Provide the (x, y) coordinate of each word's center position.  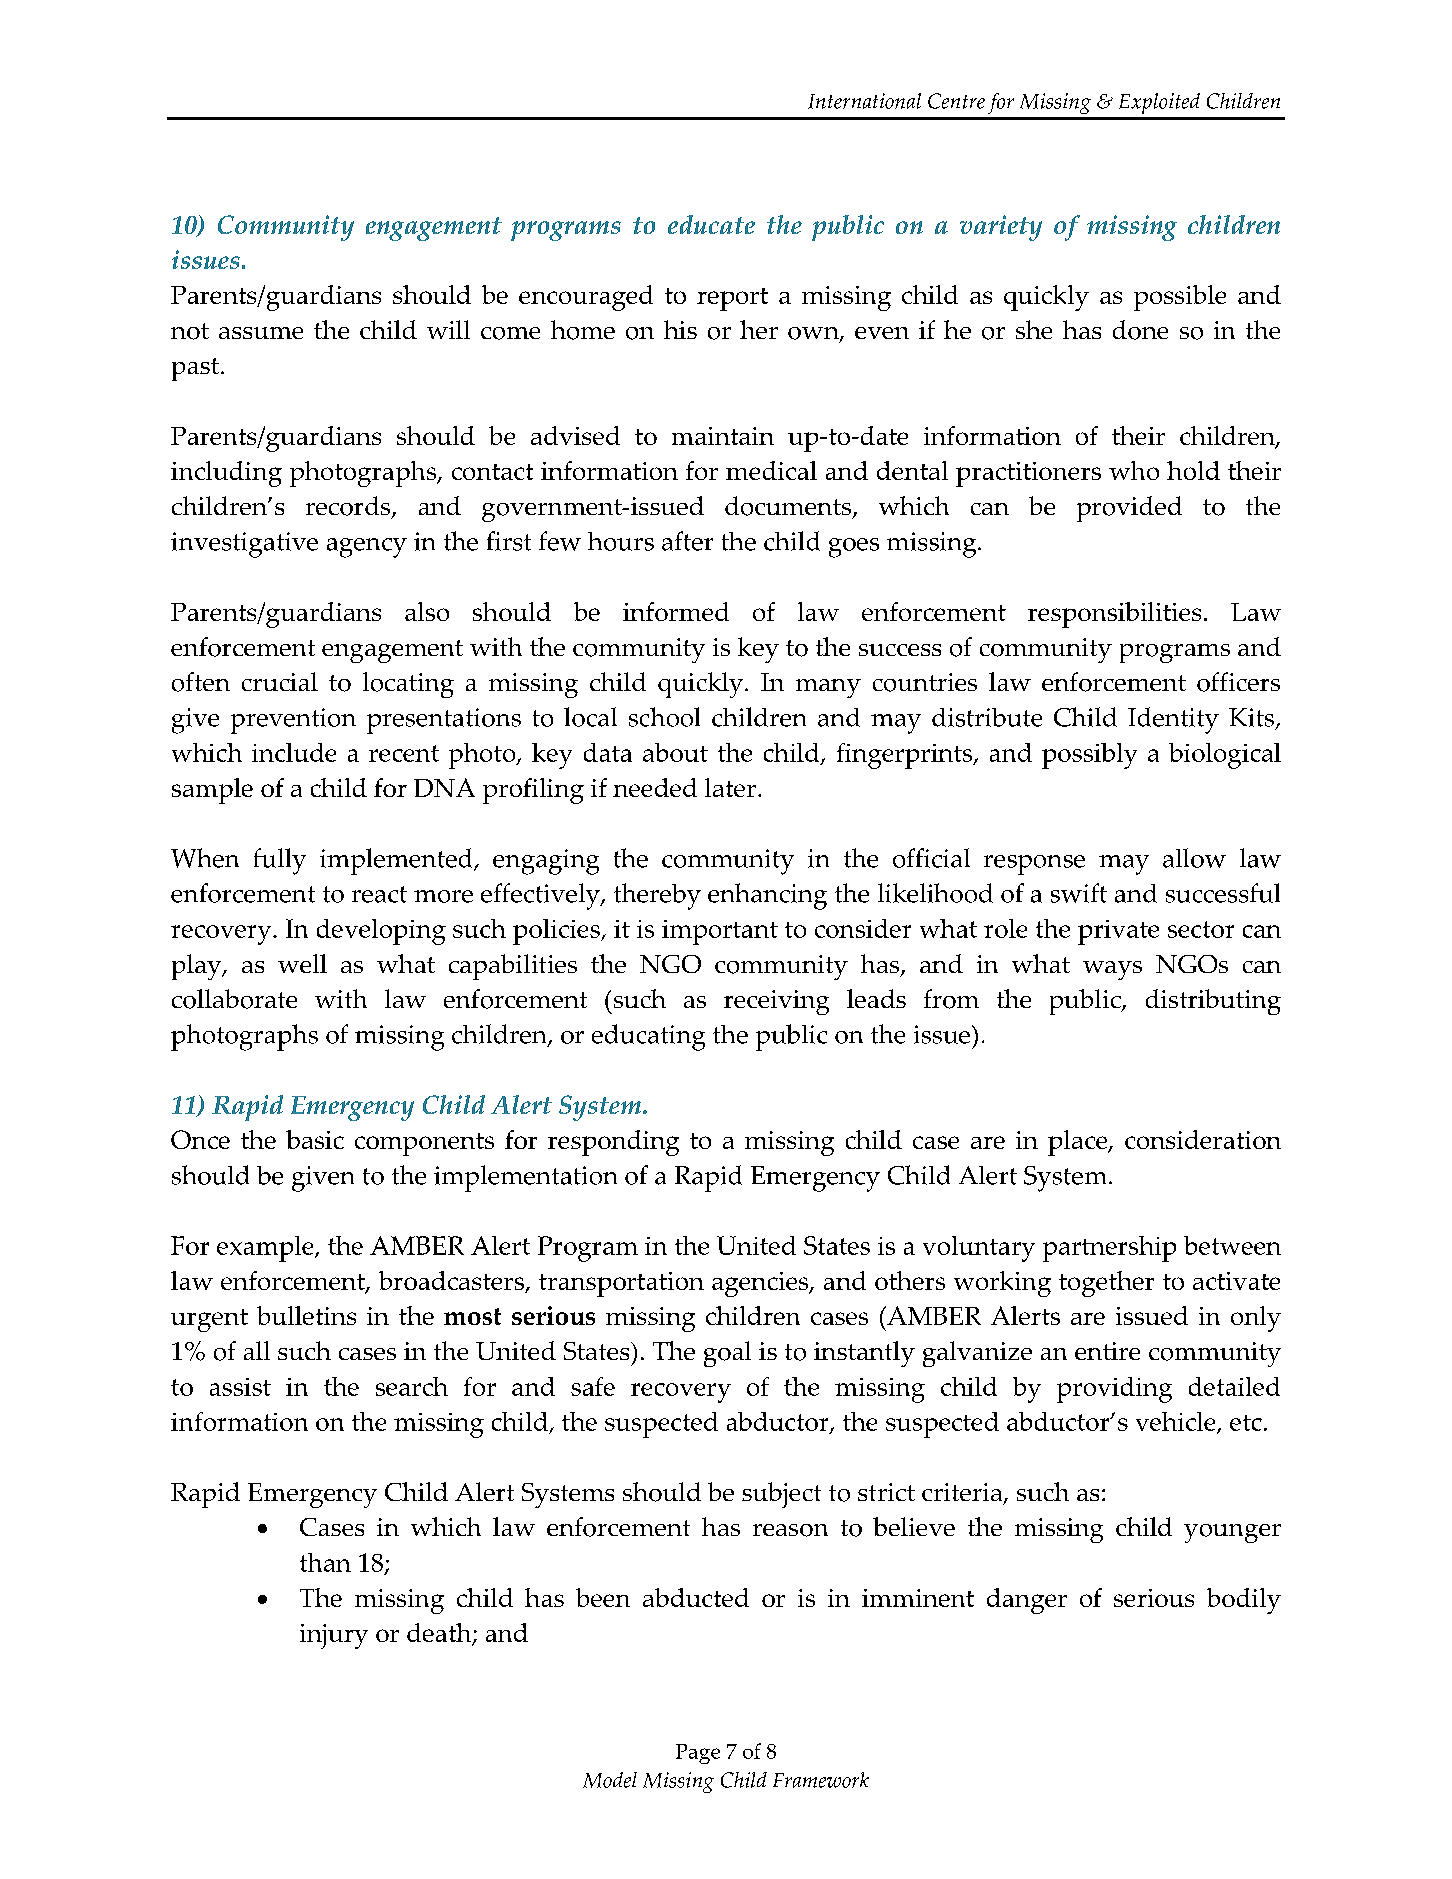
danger (1027, 1601)
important (720, 932)
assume (261, 333)
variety (1001, 228)
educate (711, 224)
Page (698, 1754)
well (302, 963)
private (1118, 932)
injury (334, 1636)
